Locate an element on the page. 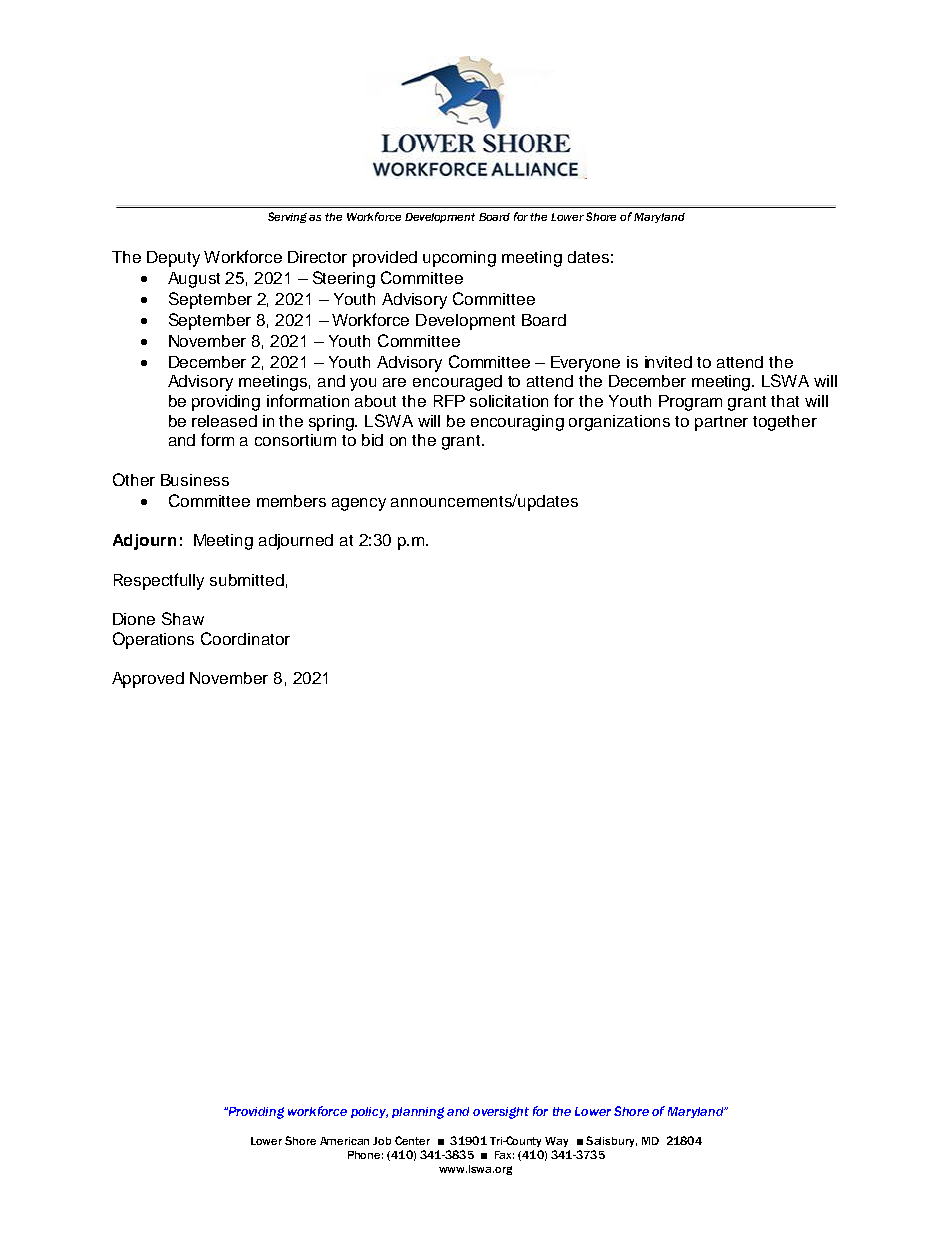  Deputy is located at coordinates (173, 259).
